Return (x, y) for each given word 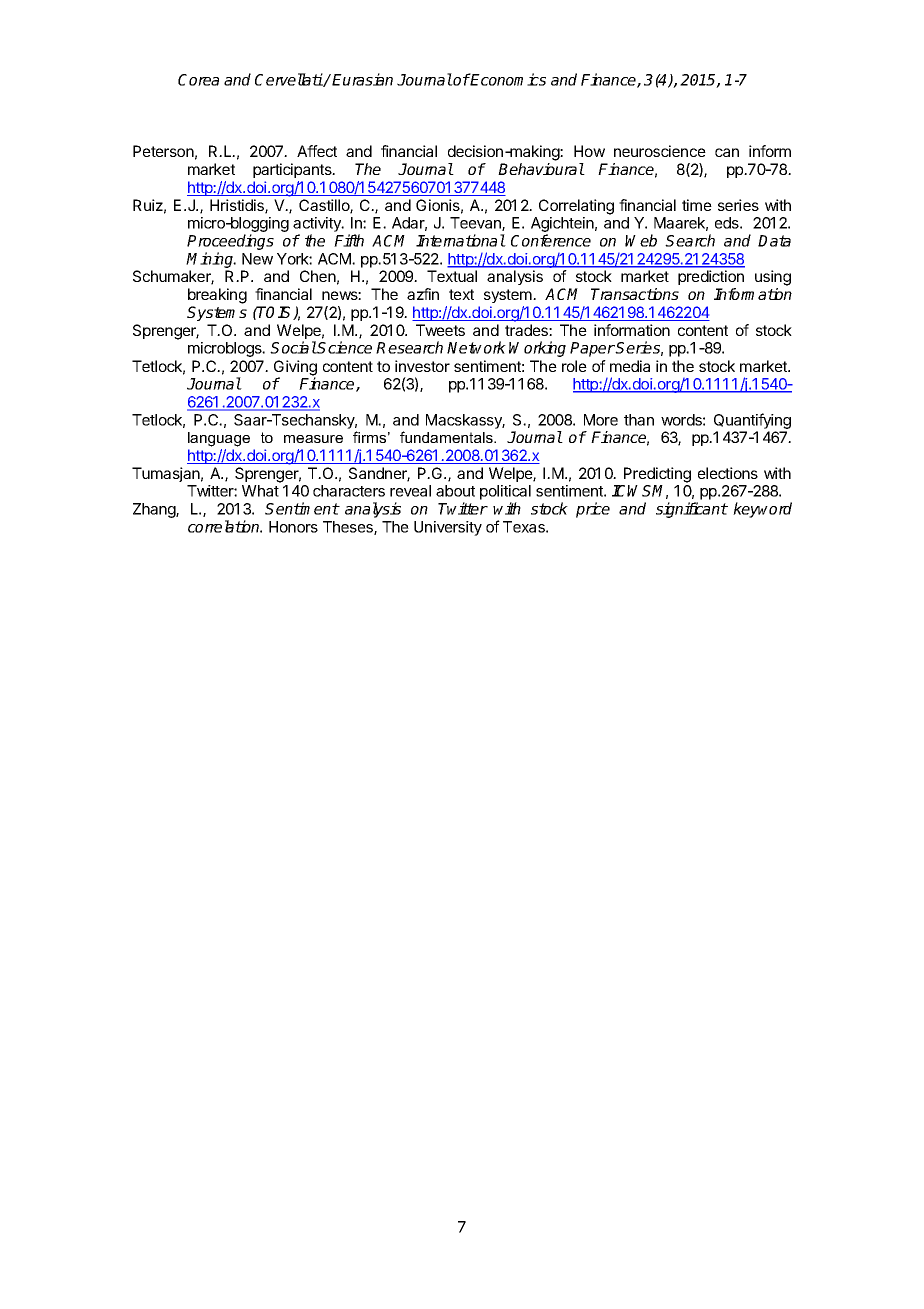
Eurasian (362, 79)
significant (692, 510)
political (505, 494)
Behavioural (541, 169)
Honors (293, 527)
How (589, 151)
